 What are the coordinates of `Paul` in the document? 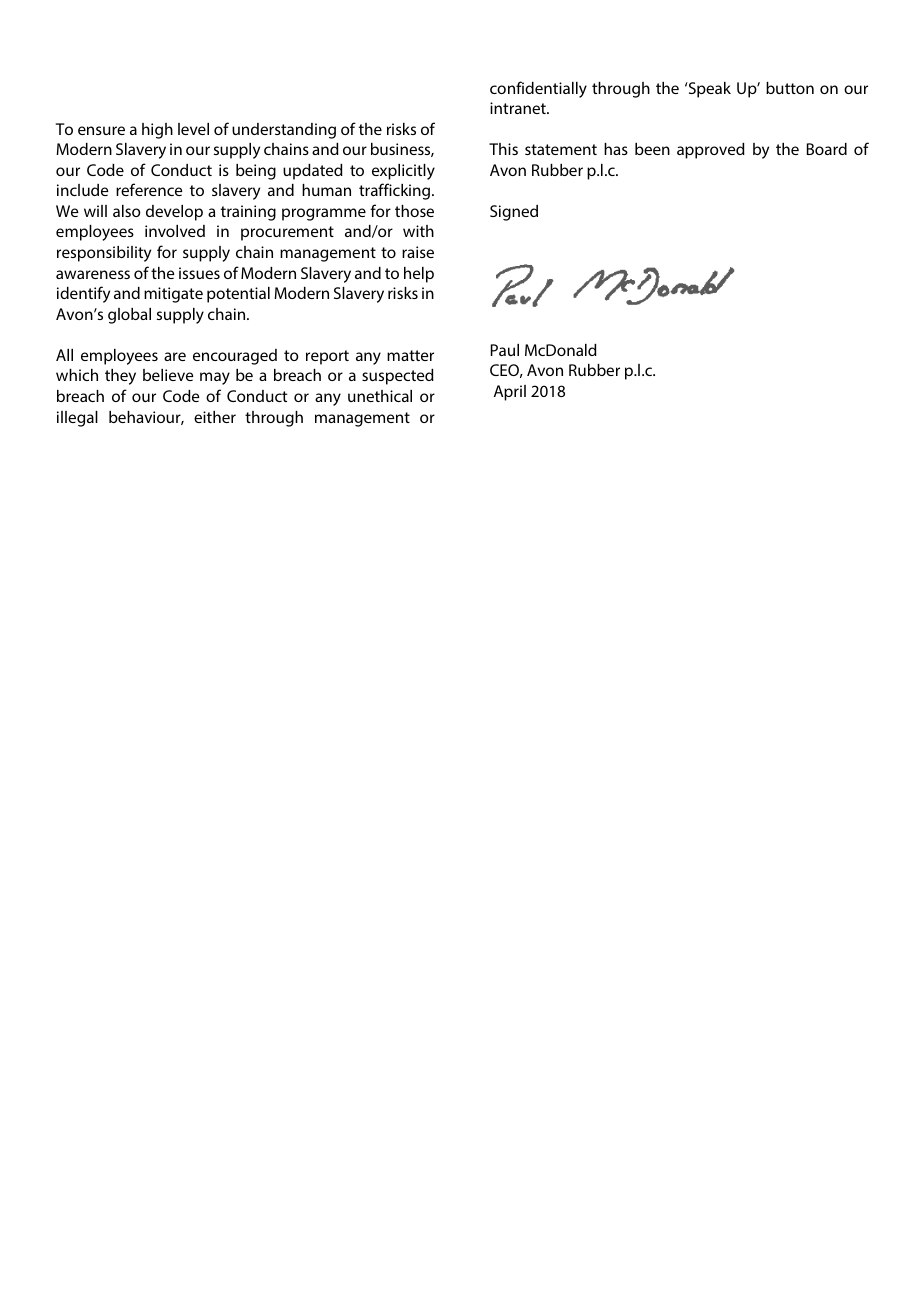 It's located at (505, 350).
